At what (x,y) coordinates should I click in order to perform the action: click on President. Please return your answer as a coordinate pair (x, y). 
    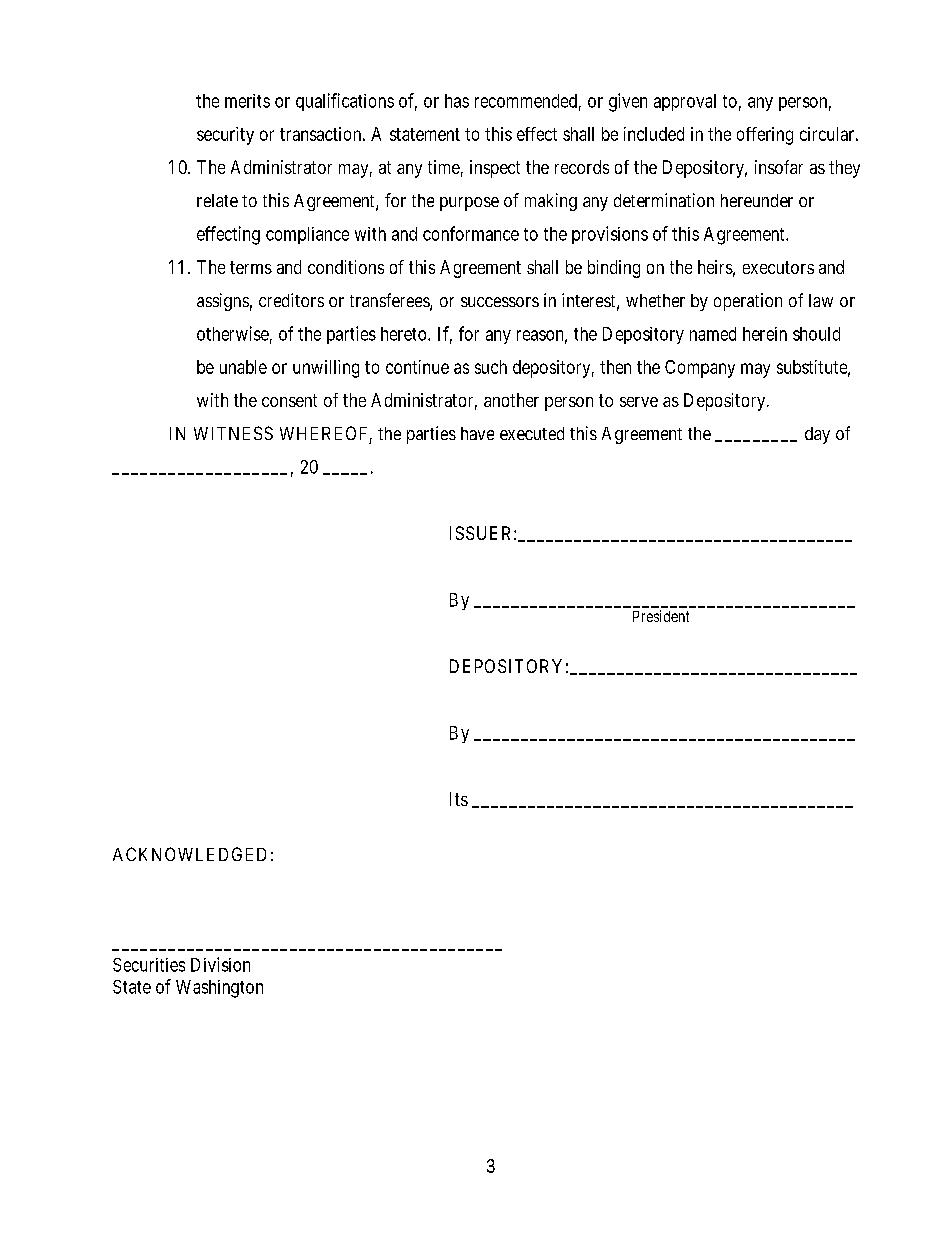
    Looking at the image, I should click on (661, 616).
